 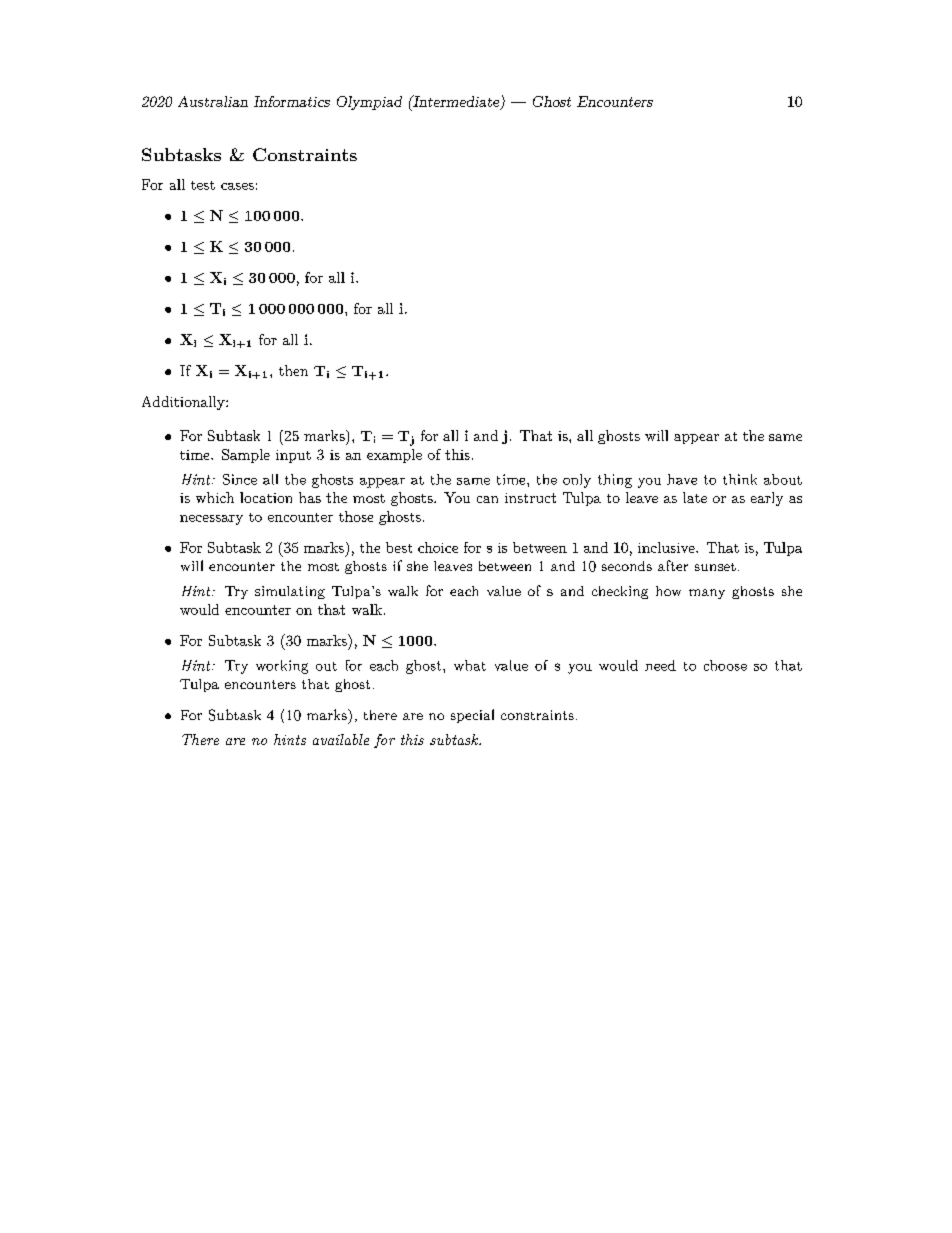 I want to click on Informatics, so click(x=292, y=101).
